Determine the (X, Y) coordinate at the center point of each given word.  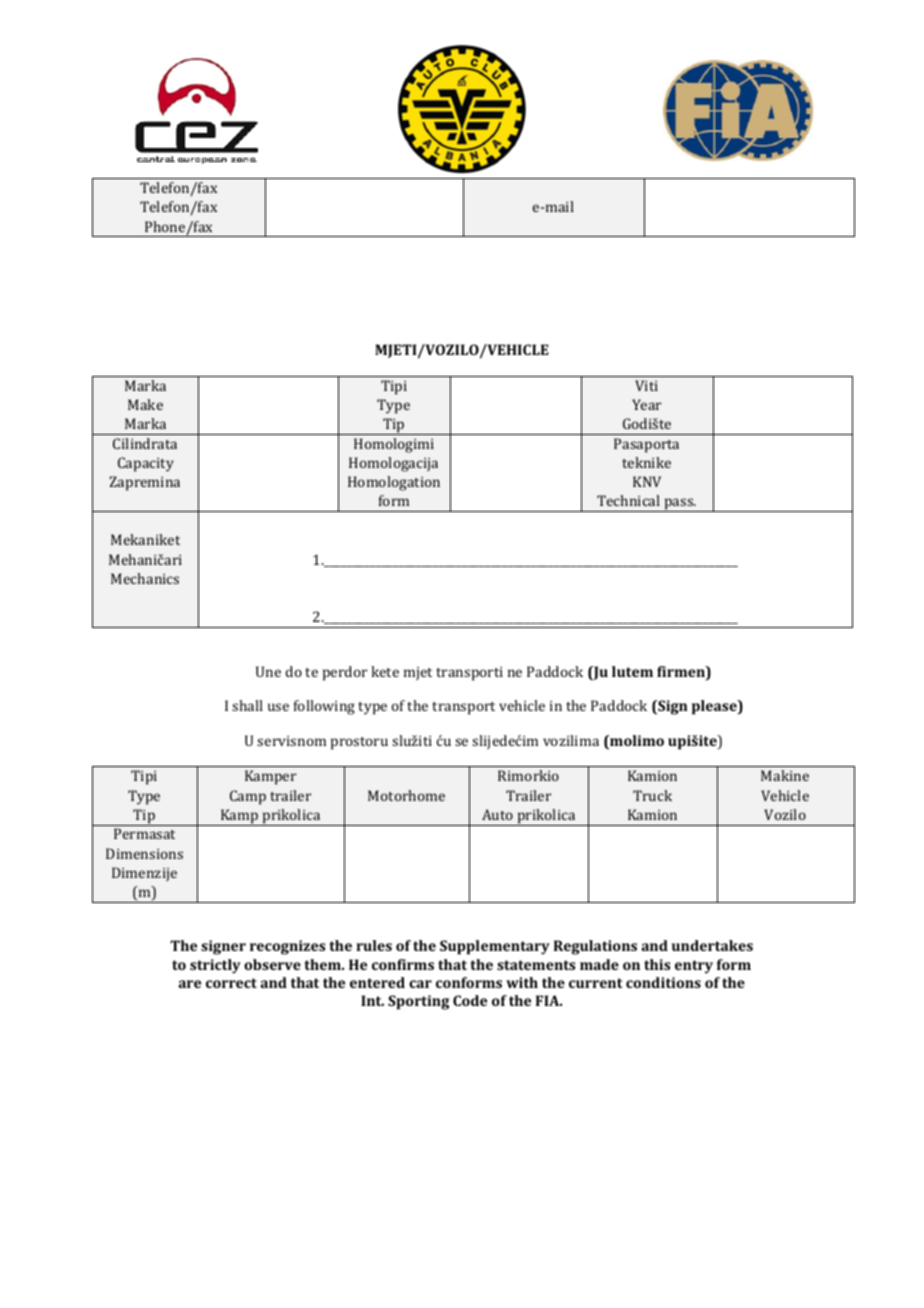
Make (145, 404)
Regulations (595, 947)
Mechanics (145, 578)
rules (374, 945)
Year (646, 404)
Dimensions (144, 853)
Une (268, 671)
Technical (628, 500)
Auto (497, 814)
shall (247, 705)
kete (385, 671)
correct (231, 983)
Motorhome (406, 795)
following (324, 707)
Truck (652, 795)
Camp (248, 797)
